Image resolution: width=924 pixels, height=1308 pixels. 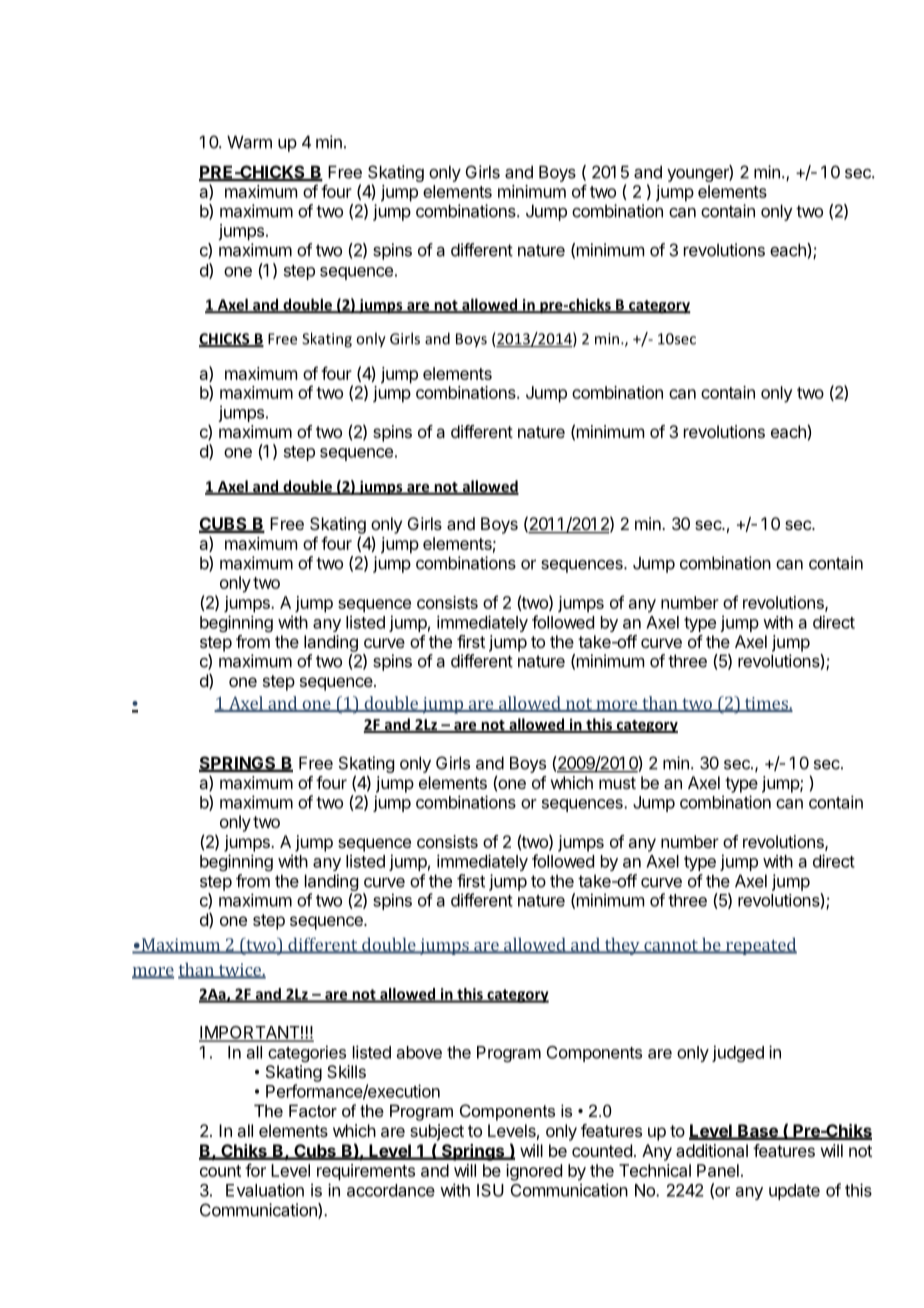 I want to click on ignored, so click(x=534, y=1172).
